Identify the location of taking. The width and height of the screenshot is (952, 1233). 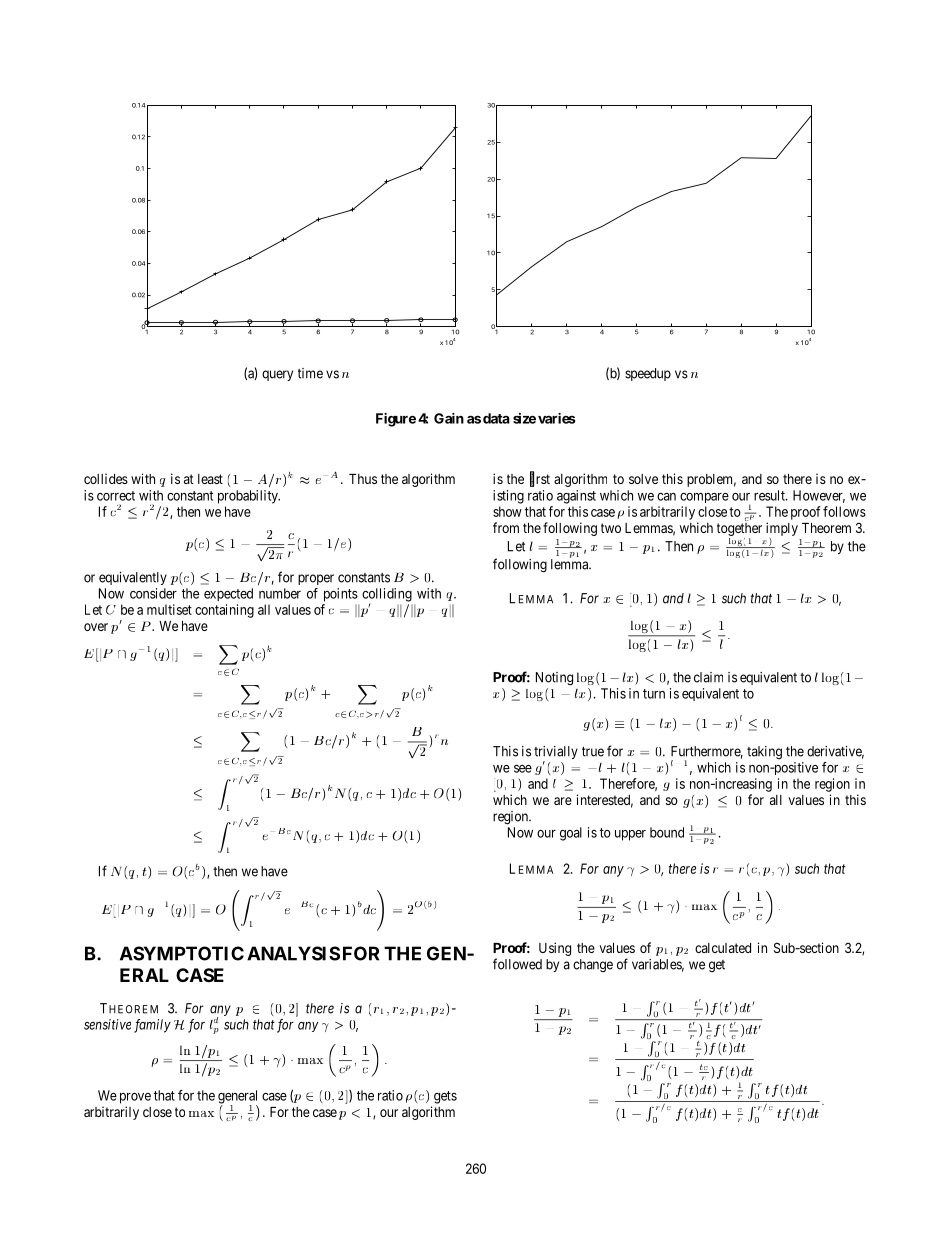
(764, 752).
